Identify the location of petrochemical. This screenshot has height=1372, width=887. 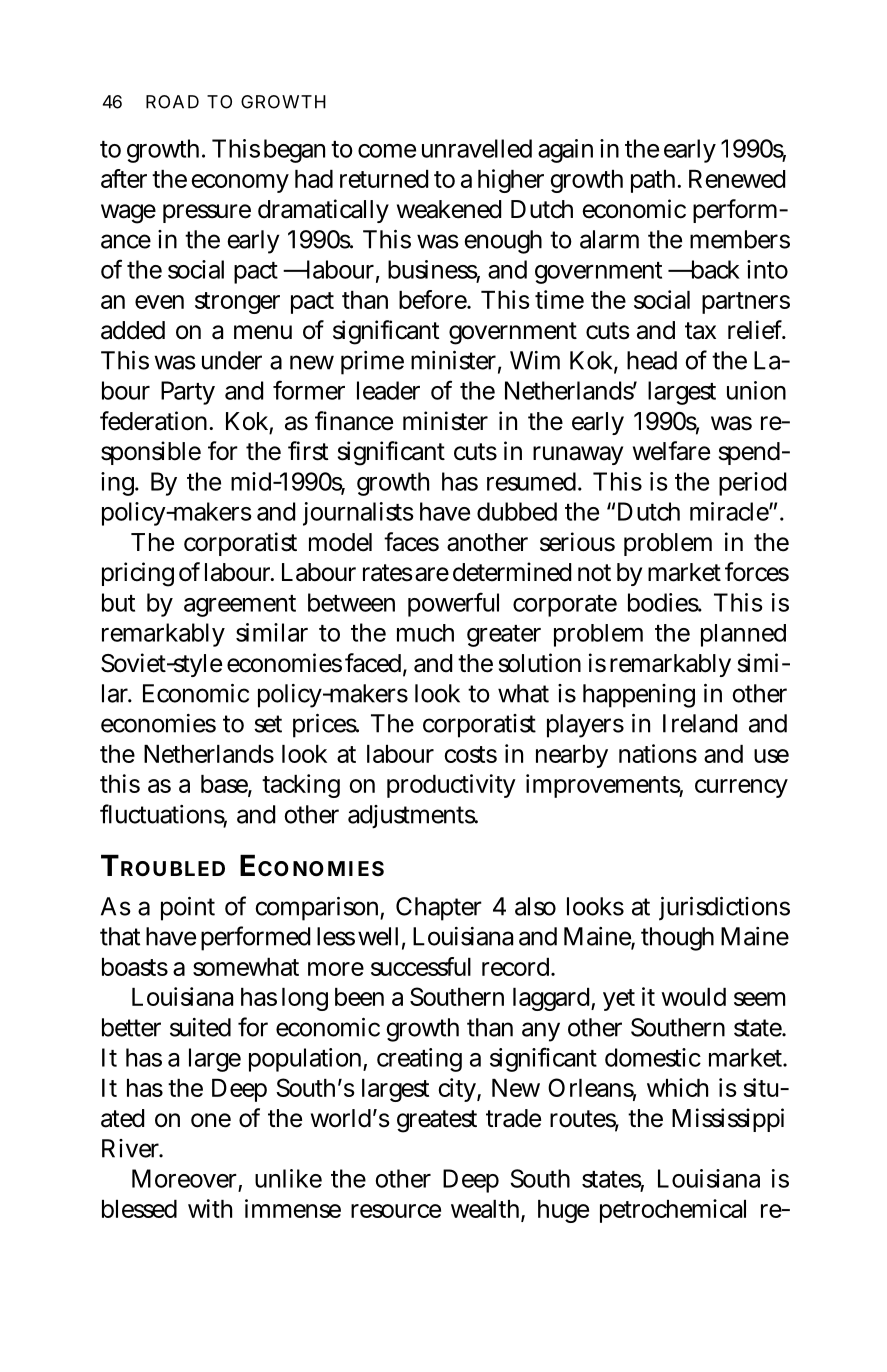
(673, 1211).
